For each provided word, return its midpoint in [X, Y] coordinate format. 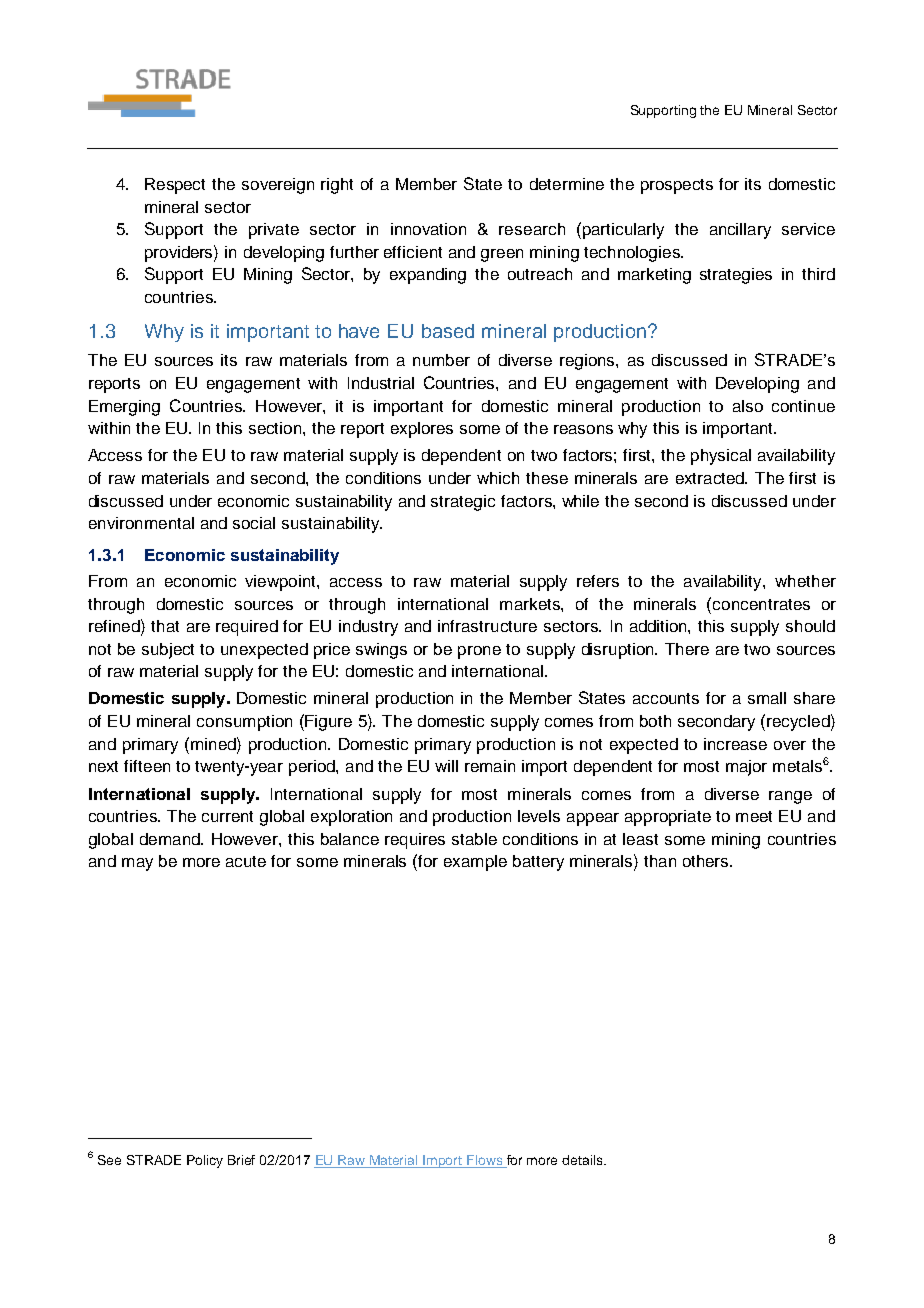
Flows [485, 1161]
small [767, 698]
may [137, 864]
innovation [428, 229]
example [475, 863]
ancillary [740, 231]
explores [422, 430]
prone [479, 652]
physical [721, 457]
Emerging [124, 408]
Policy [205, 1161]
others [707, 861]
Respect [175, 186]
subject [168, 651]
